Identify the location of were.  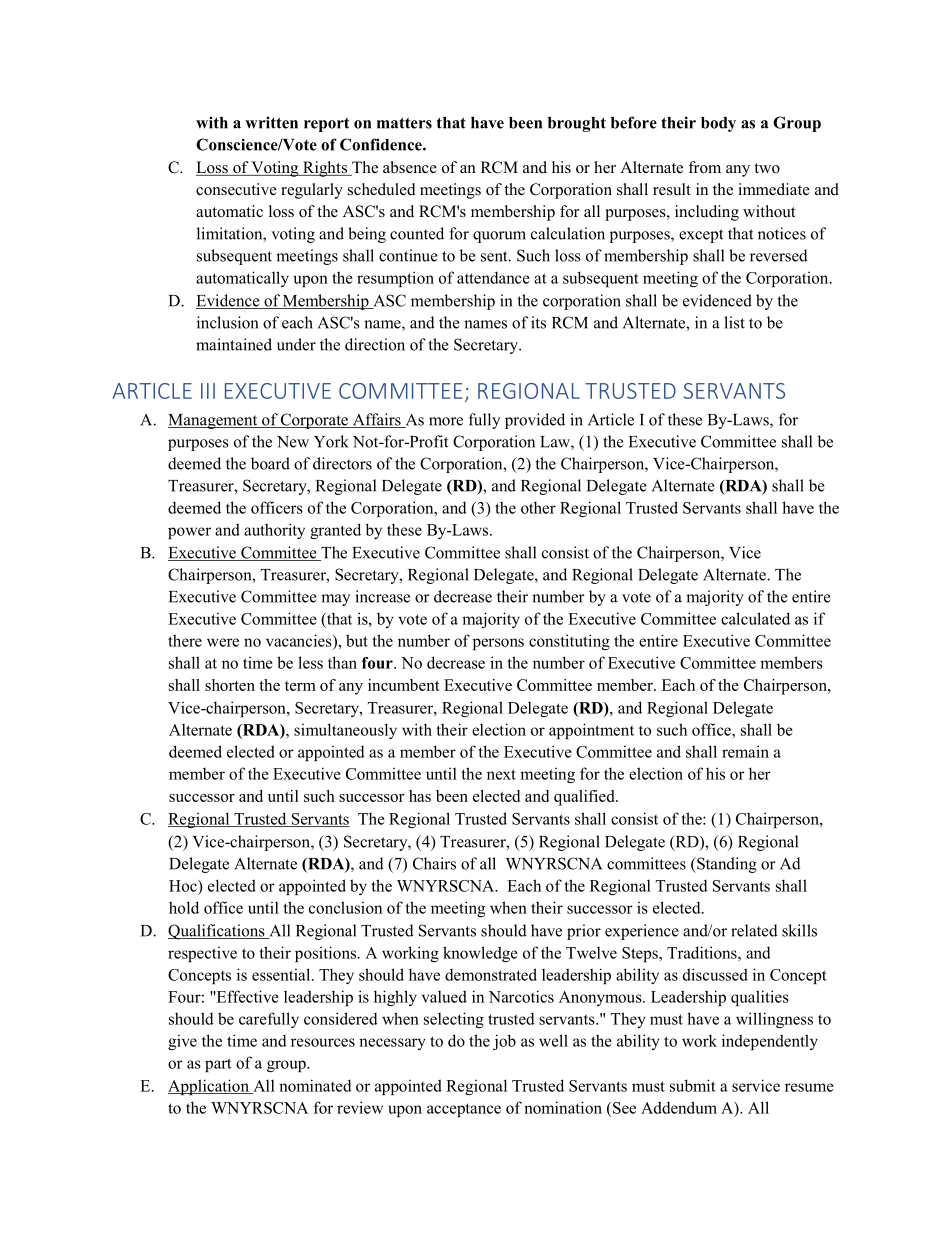
(223, 642).
